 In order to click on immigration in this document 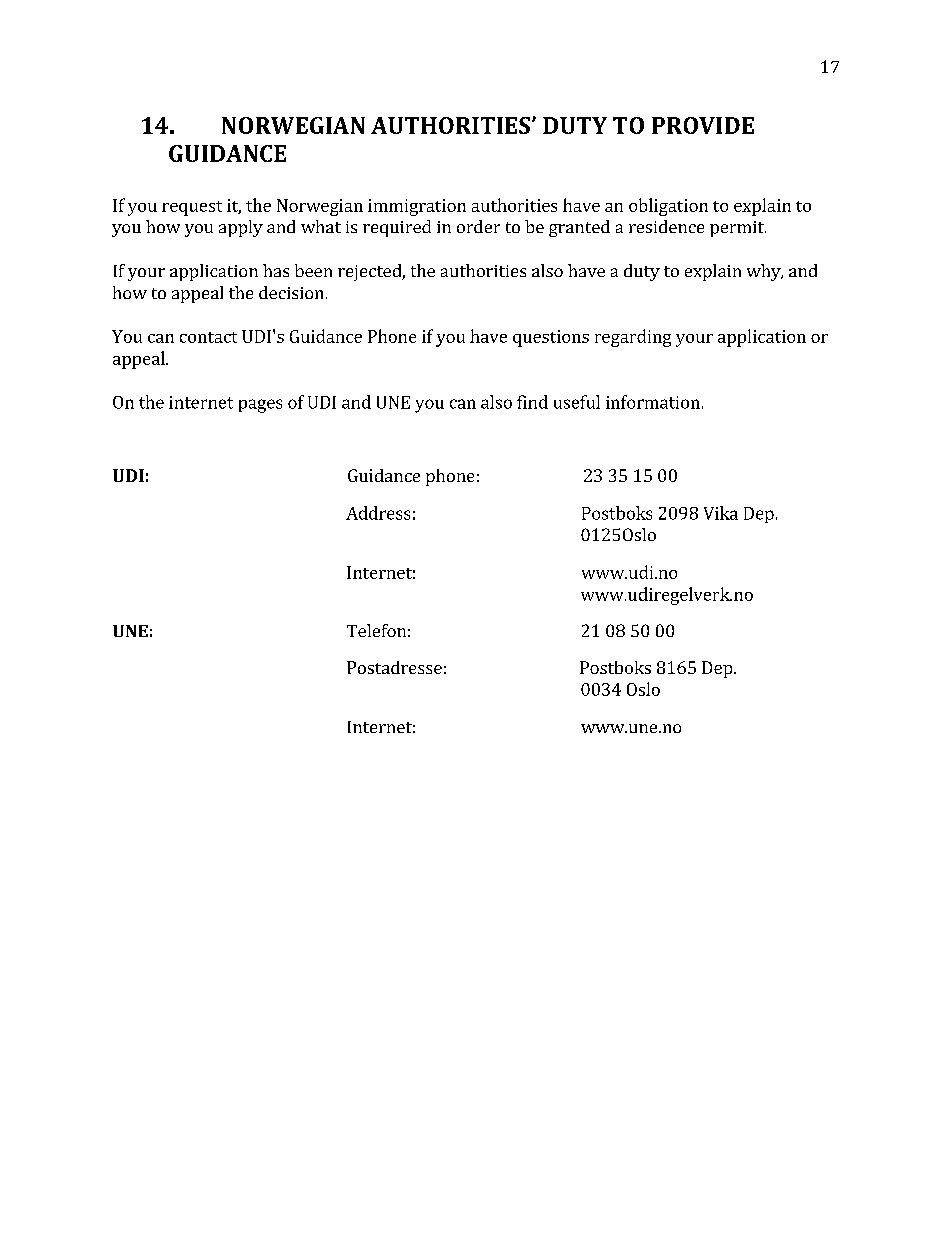, I will do `click(417, 207)`.
